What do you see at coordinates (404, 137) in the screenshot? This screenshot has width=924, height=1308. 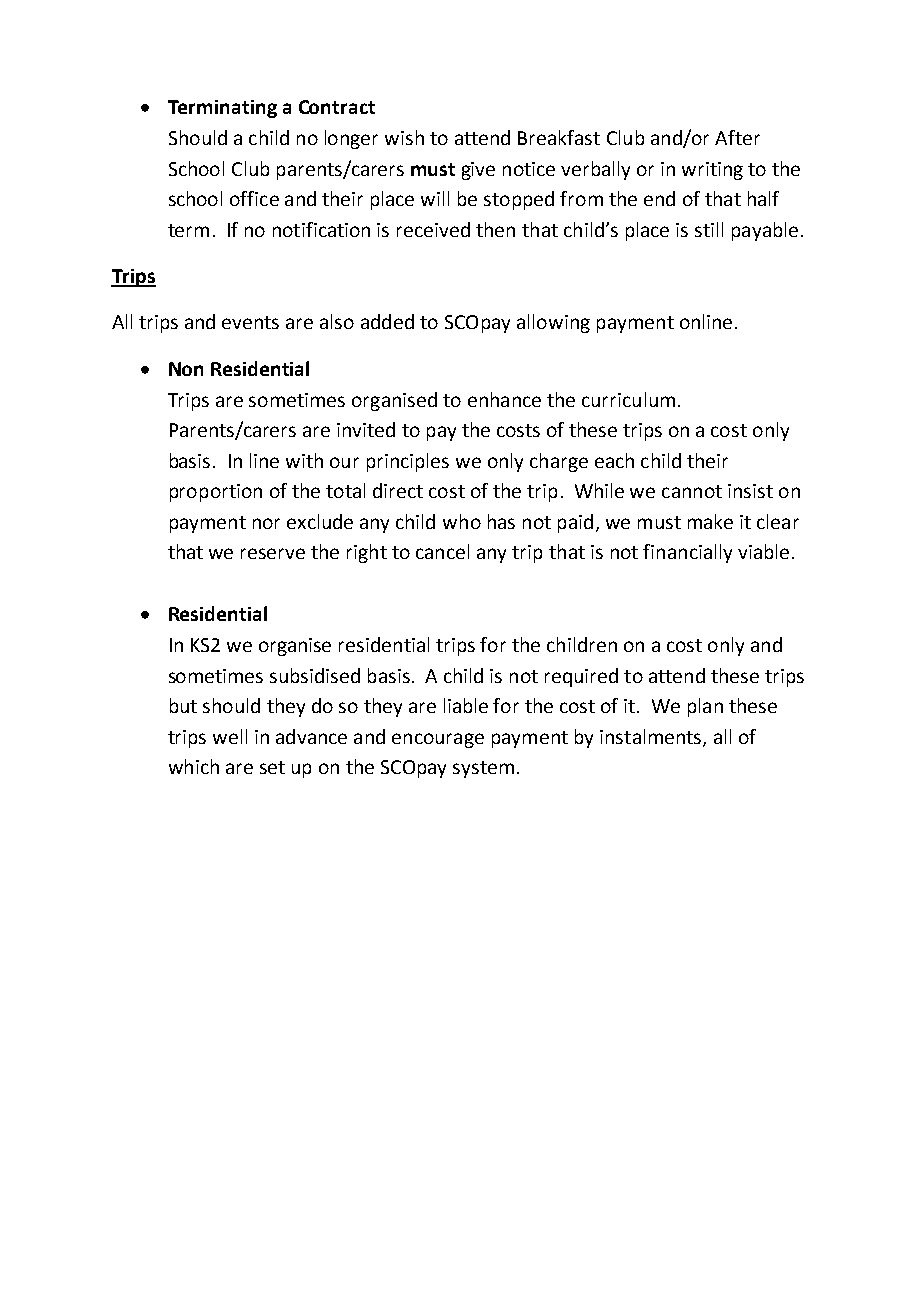 I see `wish` at bounding box center [404, 137].
